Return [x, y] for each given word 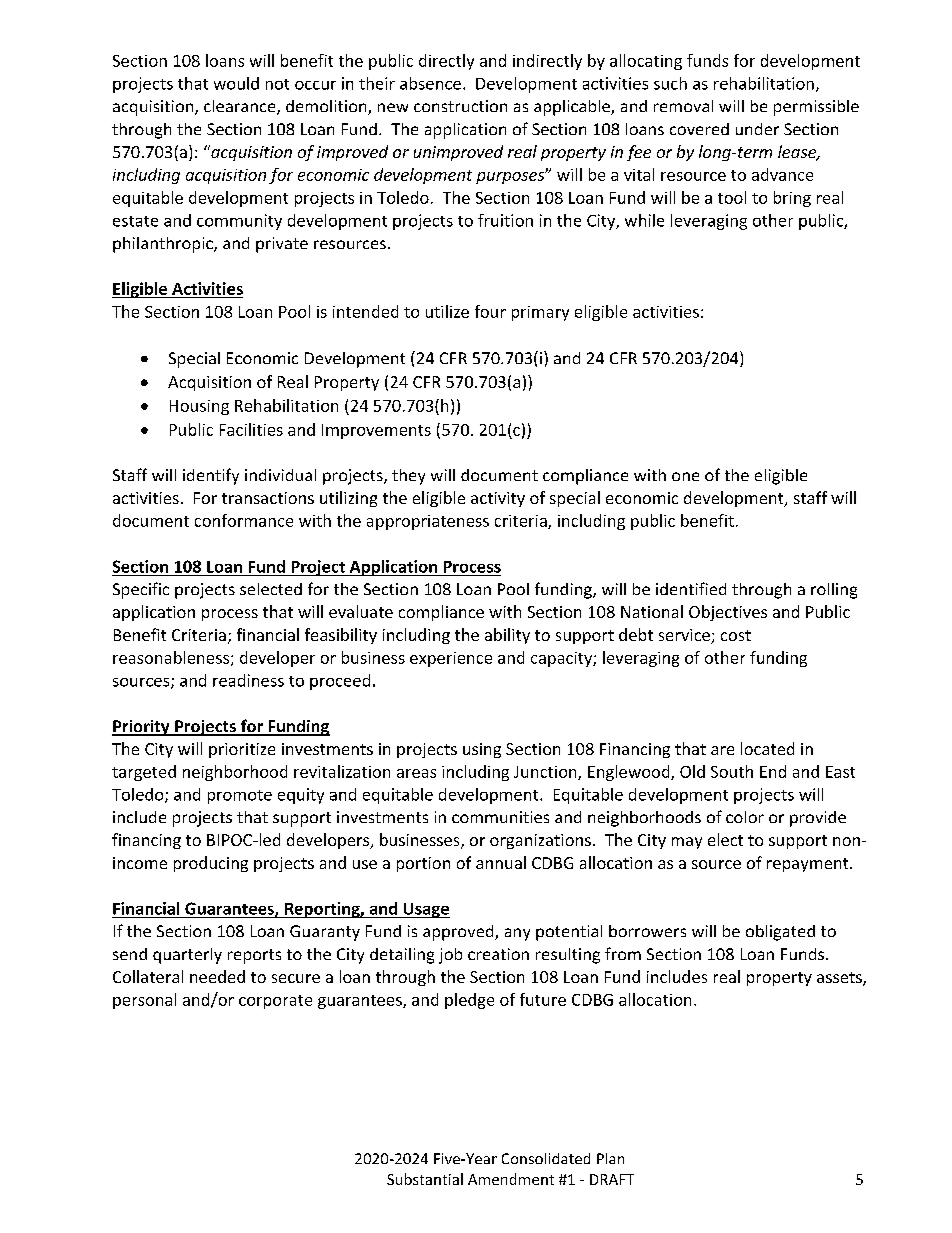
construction [460, 106]
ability [507, 636]
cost [736, 635]
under [757, 129]
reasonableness [171, 657]
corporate [275, 1002]
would [236, 83]
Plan [610, 1158]
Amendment [511, 1179]
